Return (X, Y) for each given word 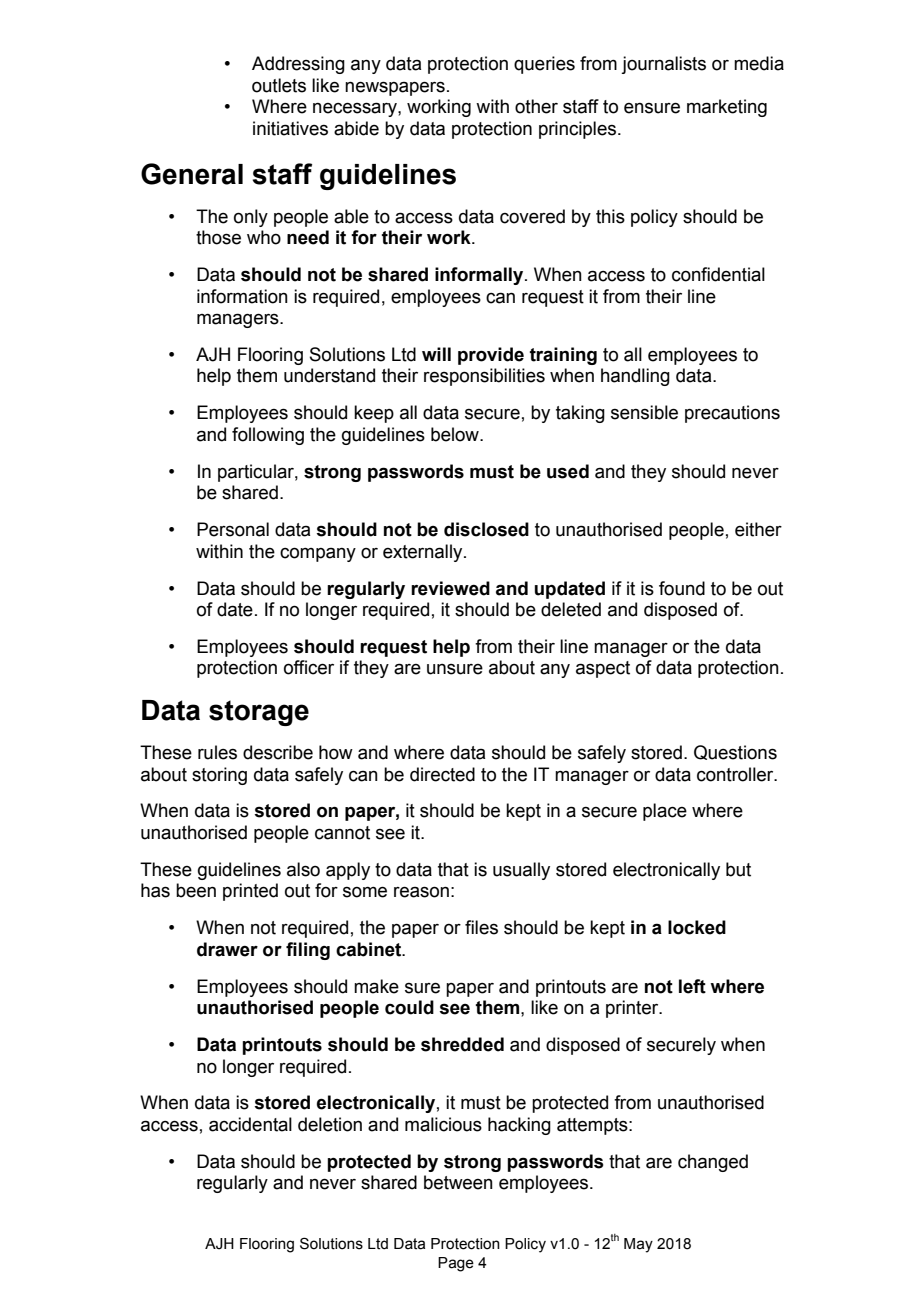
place (665, 812)
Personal (233, 529)
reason (421, 892)
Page (456, 1264)
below (456, 434)
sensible (644, 412)
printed (250, 892)
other (536, 106)
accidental (250, 1124)
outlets (279, 85)
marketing (727, 108)
